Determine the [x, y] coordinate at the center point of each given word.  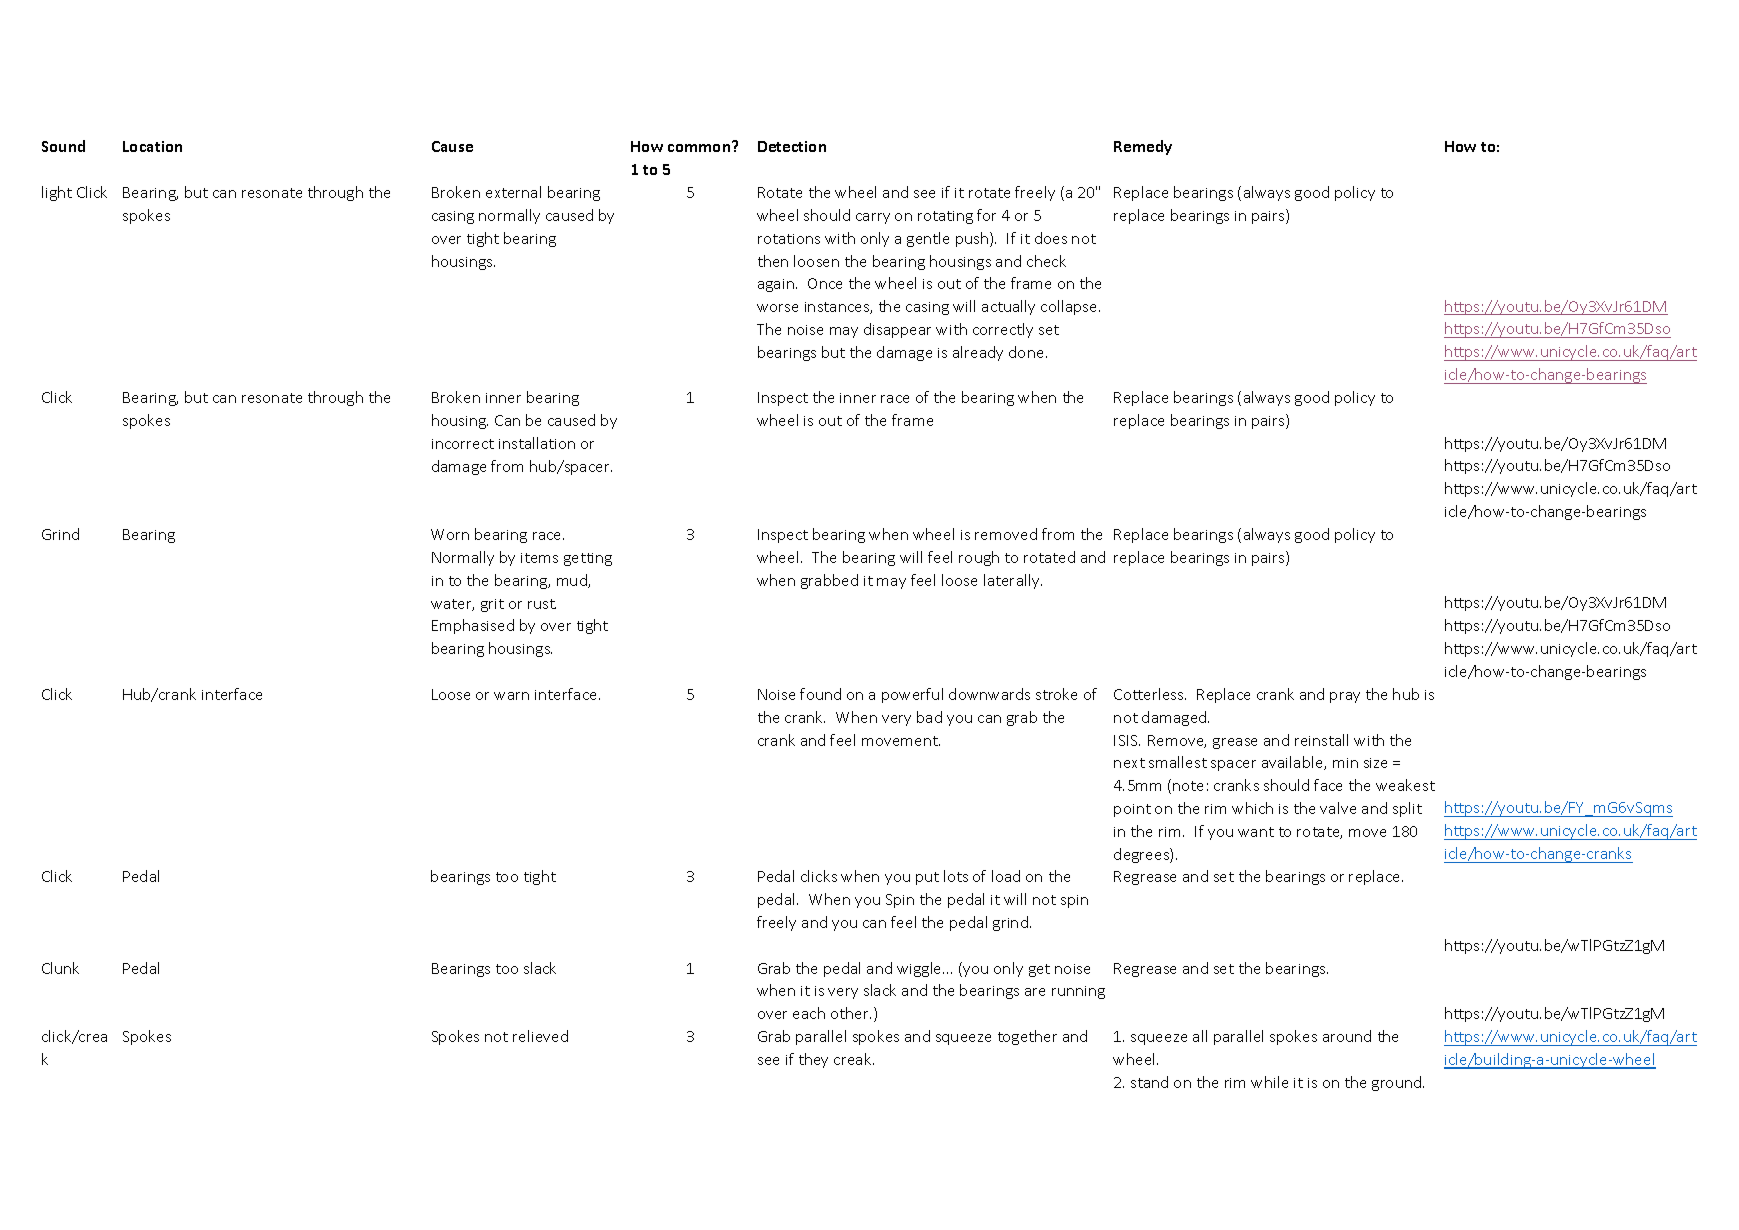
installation [537, 443]
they [813, 1060]
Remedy [1143, 147]
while [1269, 1082]
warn [511, 696]
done [1026, 352]
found [820, 694]
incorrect [463, 444]
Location [152, 146]
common [700, 147]
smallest [1178, 762]
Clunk [60, 968]
